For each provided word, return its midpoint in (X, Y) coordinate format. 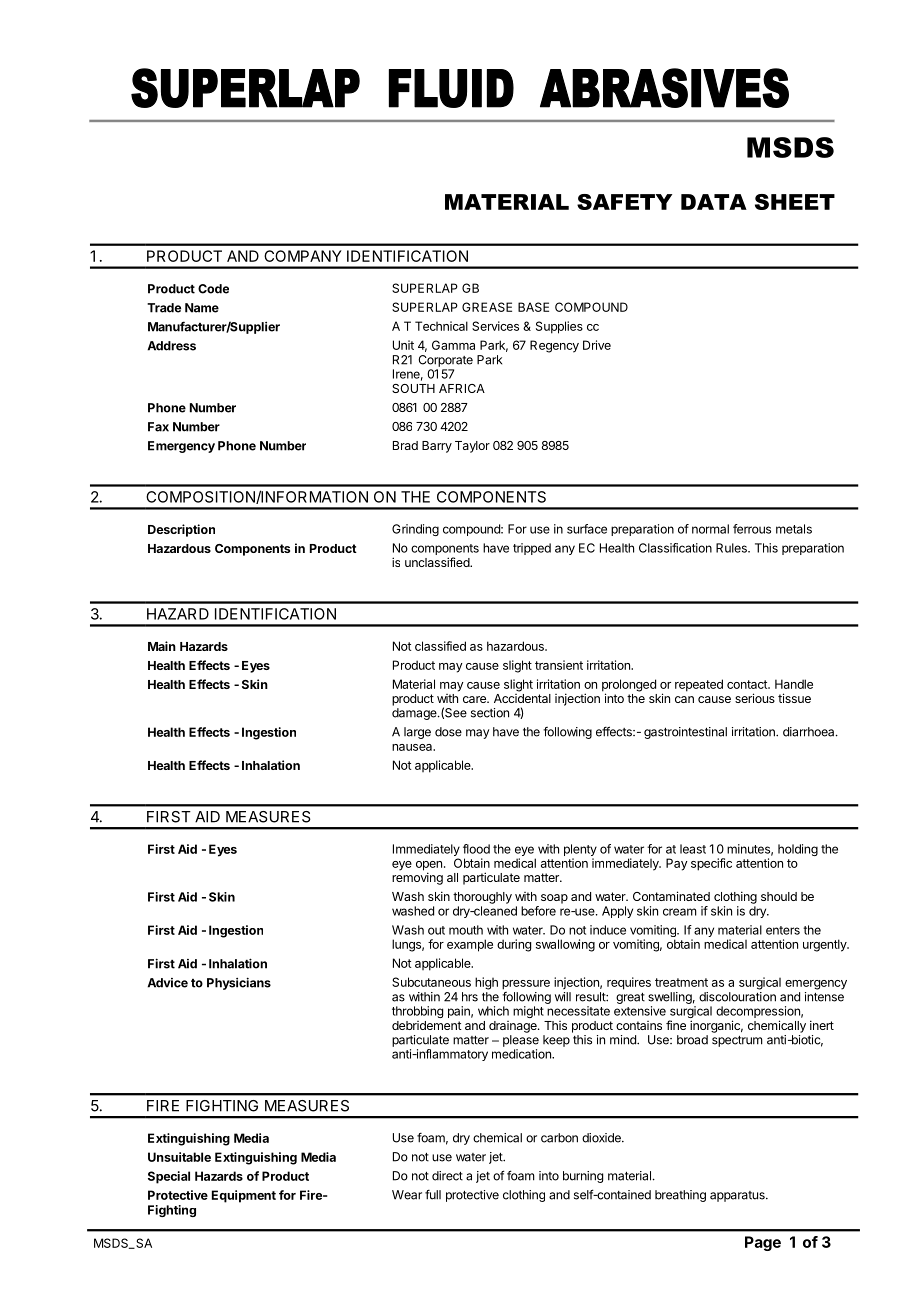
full (433, 1195)
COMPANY (303, 256)
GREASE (487, 307)
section (490, 713)
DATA (714, 202)
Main (162, 646)
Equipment (244, 1196)
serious (755, 698)
